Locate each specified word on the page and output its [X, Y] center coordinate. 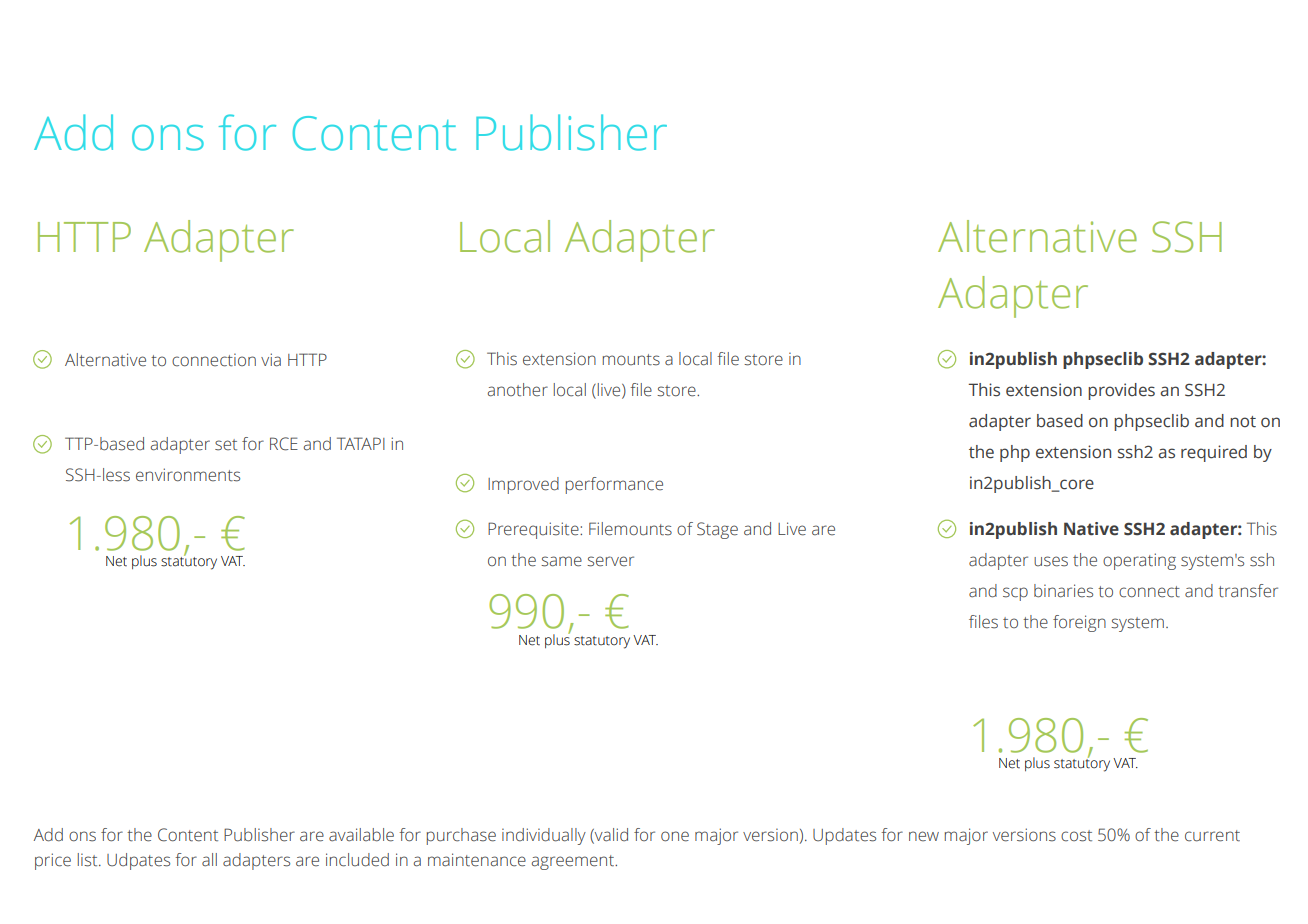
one [675, 836]
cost [1076, 836]
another [518, 390]
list [89, 860]
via [271, 360]
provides [1121, 391]
